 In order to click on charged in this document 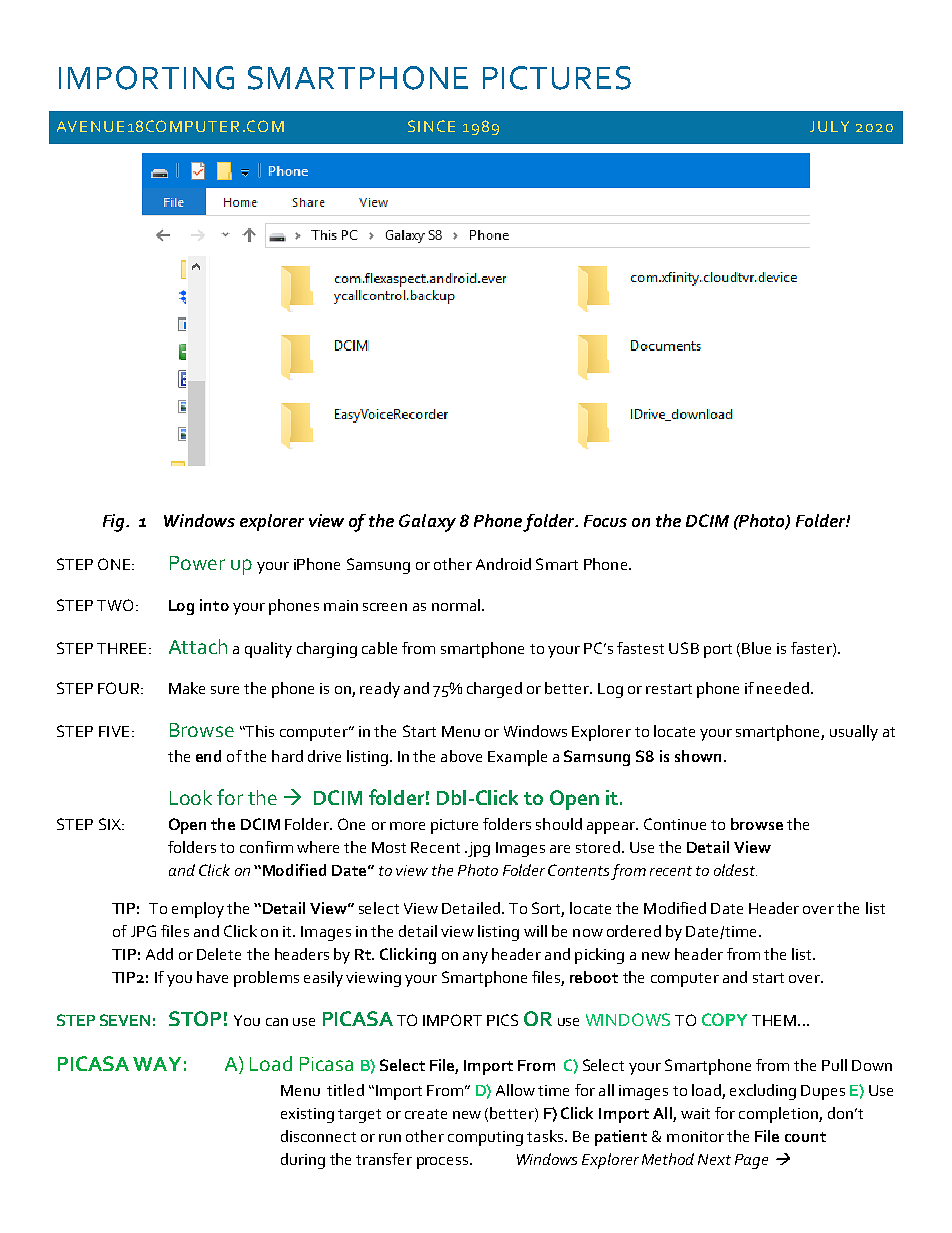, I will do `click(494, 690)`.
